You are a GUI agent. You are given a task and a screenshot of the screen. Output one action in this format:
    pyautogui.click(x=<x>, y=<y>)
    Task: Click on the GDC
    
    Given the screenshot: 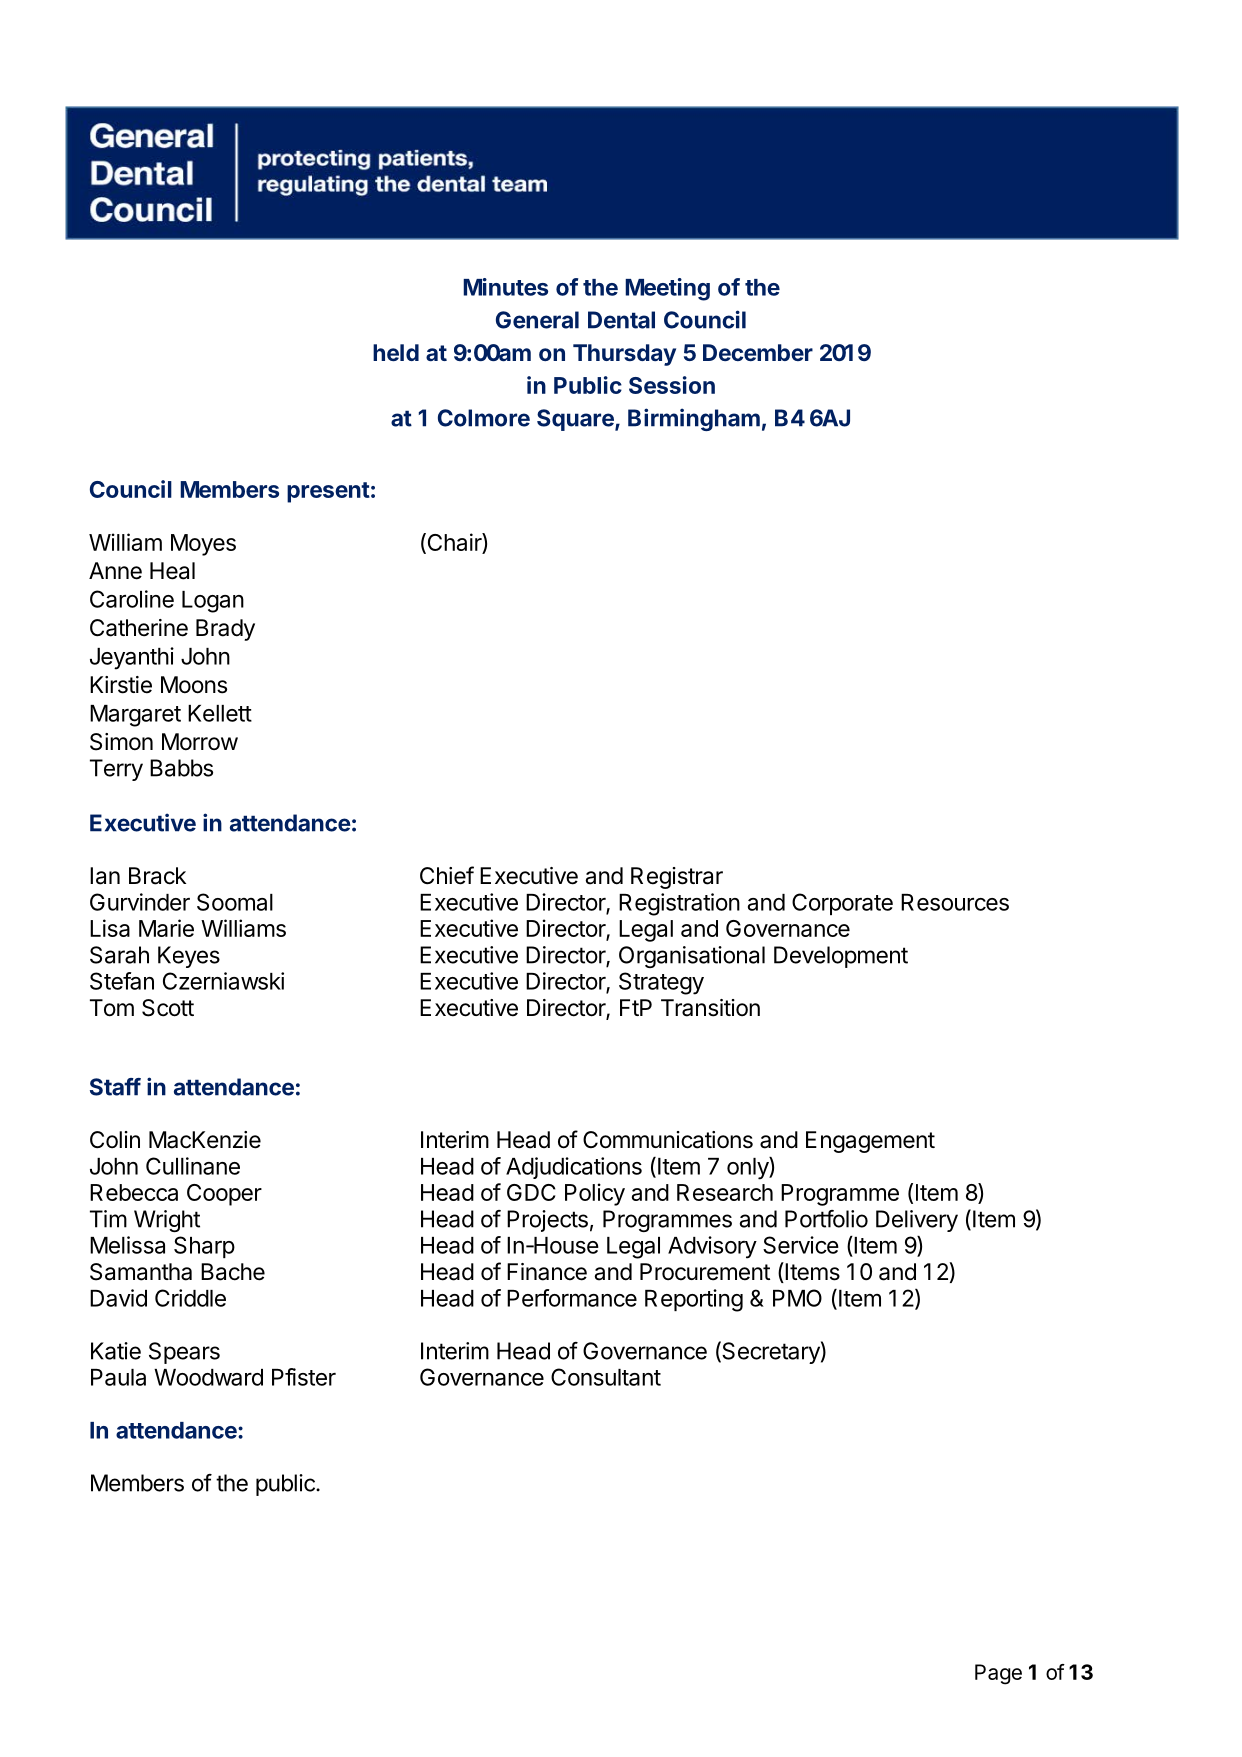 What is the action you would take?
    pyautogui.click(x=531, y=1192)
